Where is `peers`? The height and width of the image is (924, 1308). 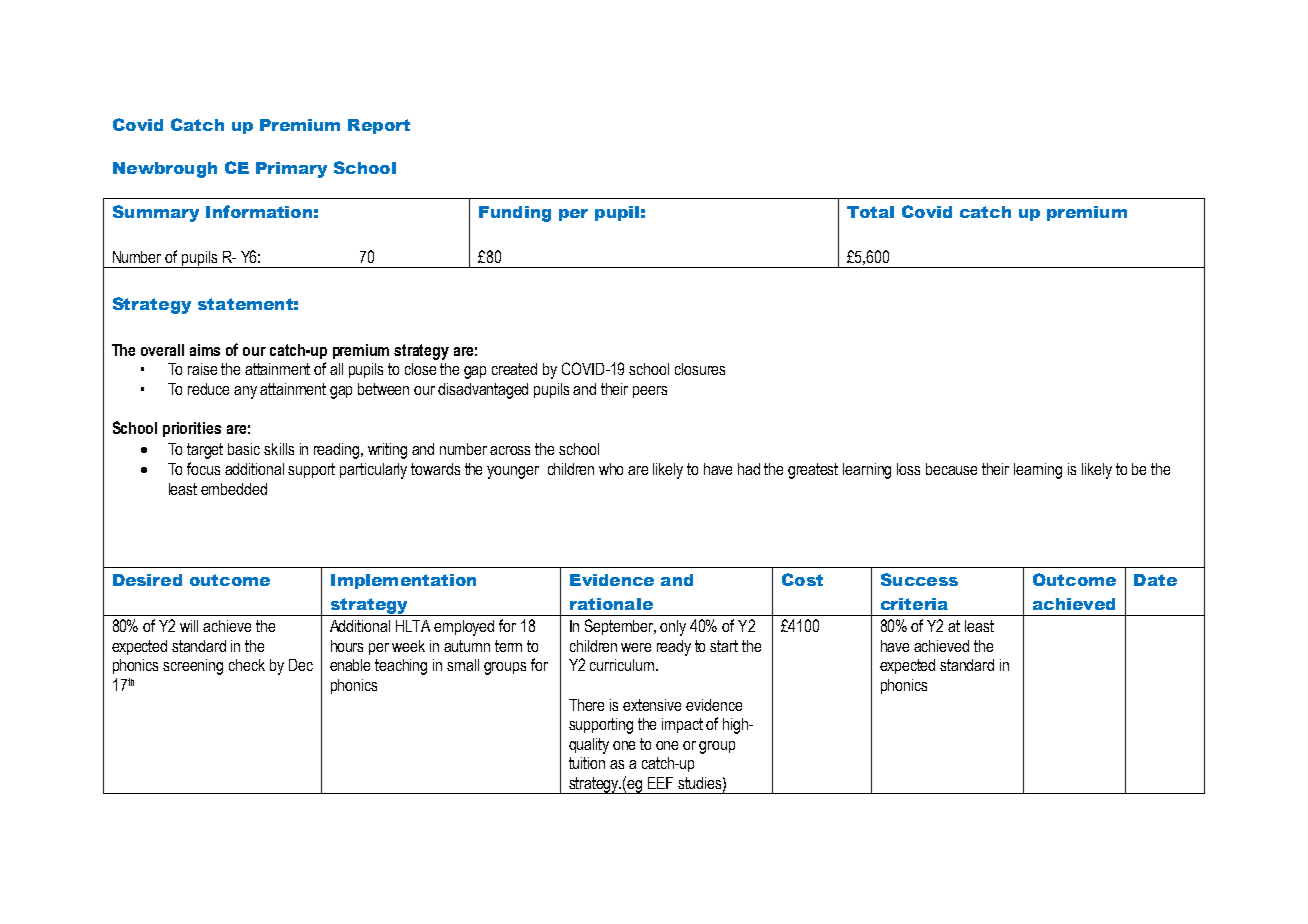 peers is located at coordinates (650, 392).
